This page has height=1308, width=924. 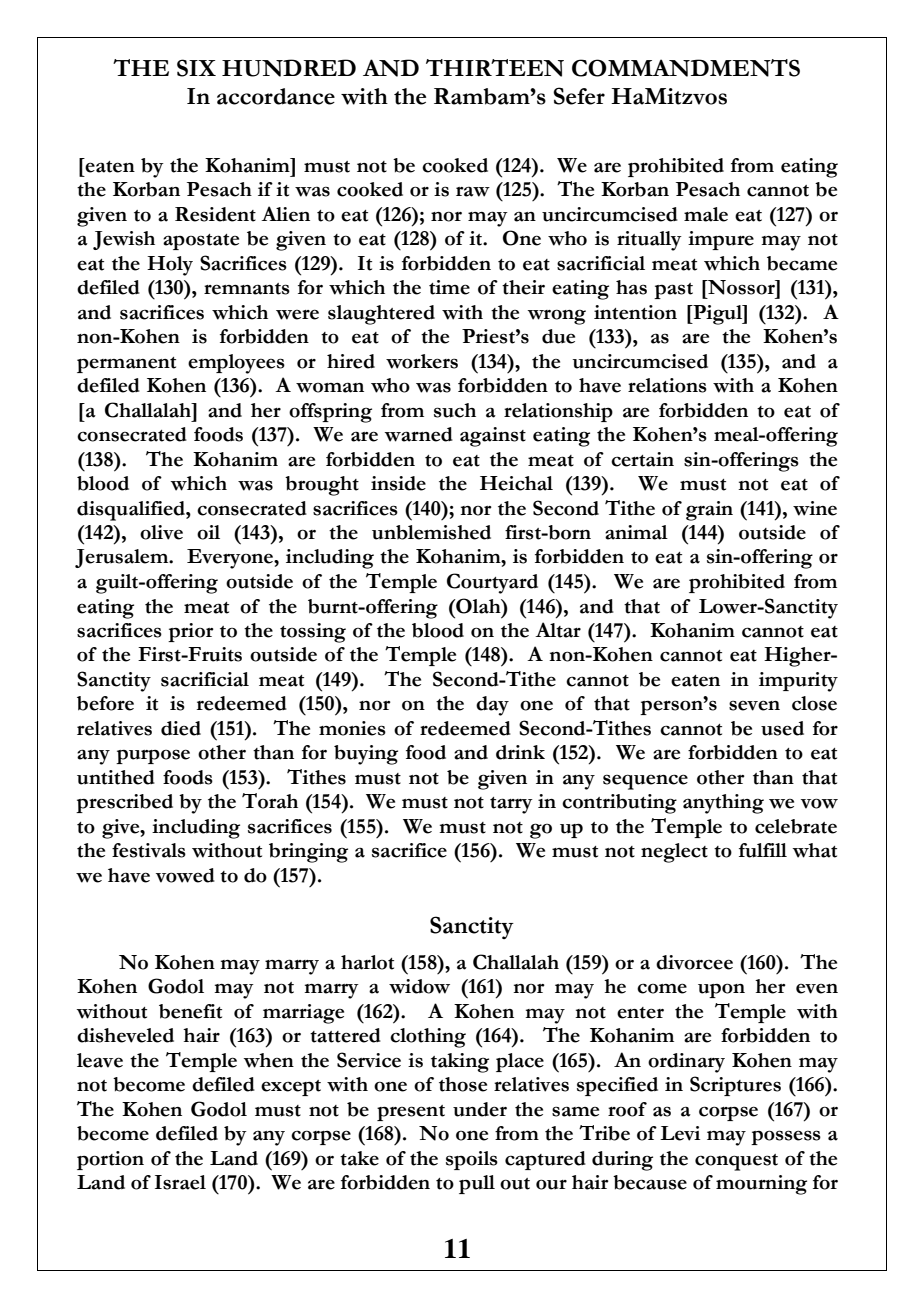 What do you see at coordinates (180, 1182) in the page?
I see `Israel` at bounding box center [180, 1182].
